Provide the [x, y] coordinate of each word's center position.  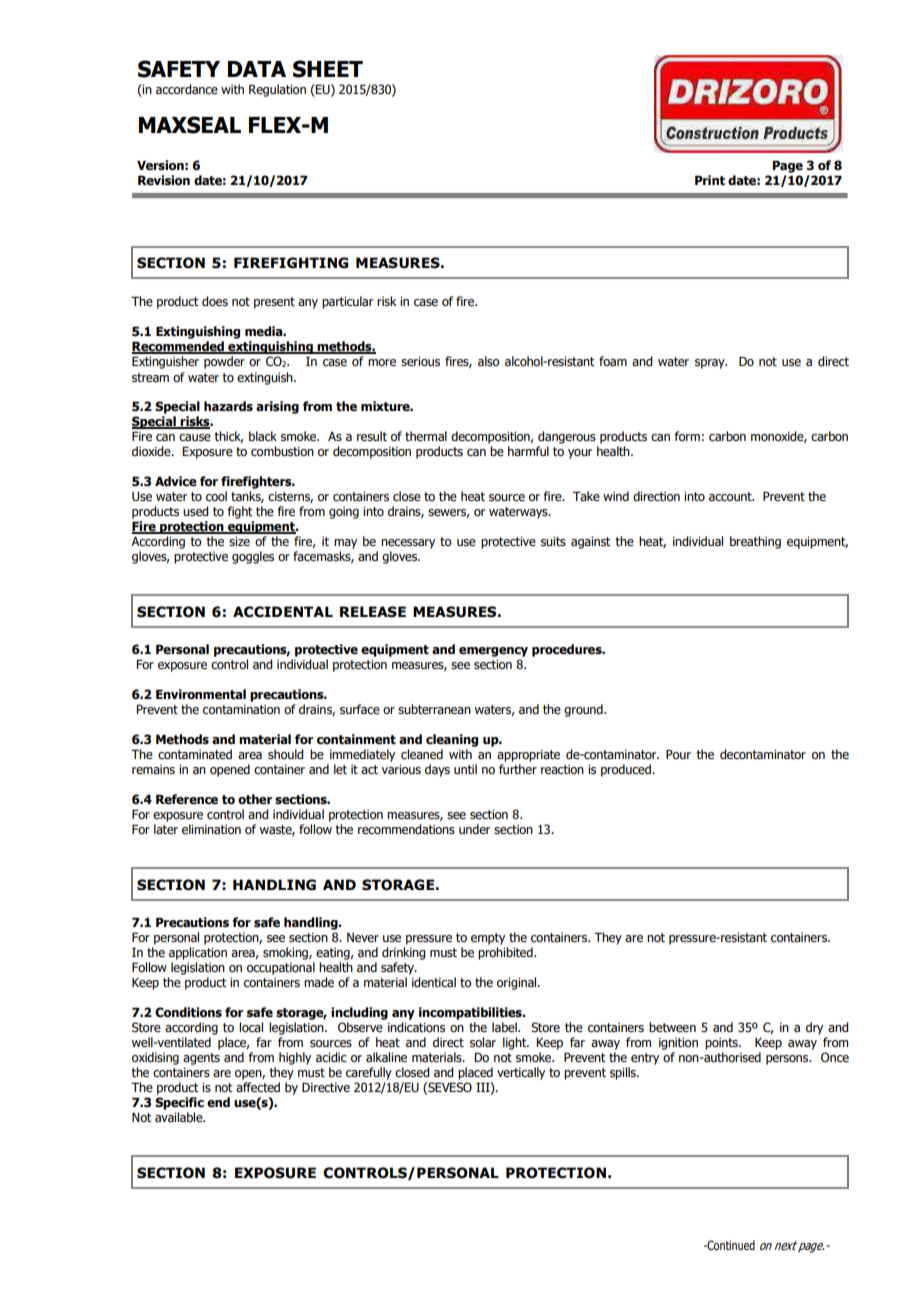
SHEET [328, 69]
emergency [493, 652]
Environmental [201, 694]
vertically [521, 1073]
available [180, 1117]
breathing [755, 542]
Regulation [277, 90]
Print [710, 180]
